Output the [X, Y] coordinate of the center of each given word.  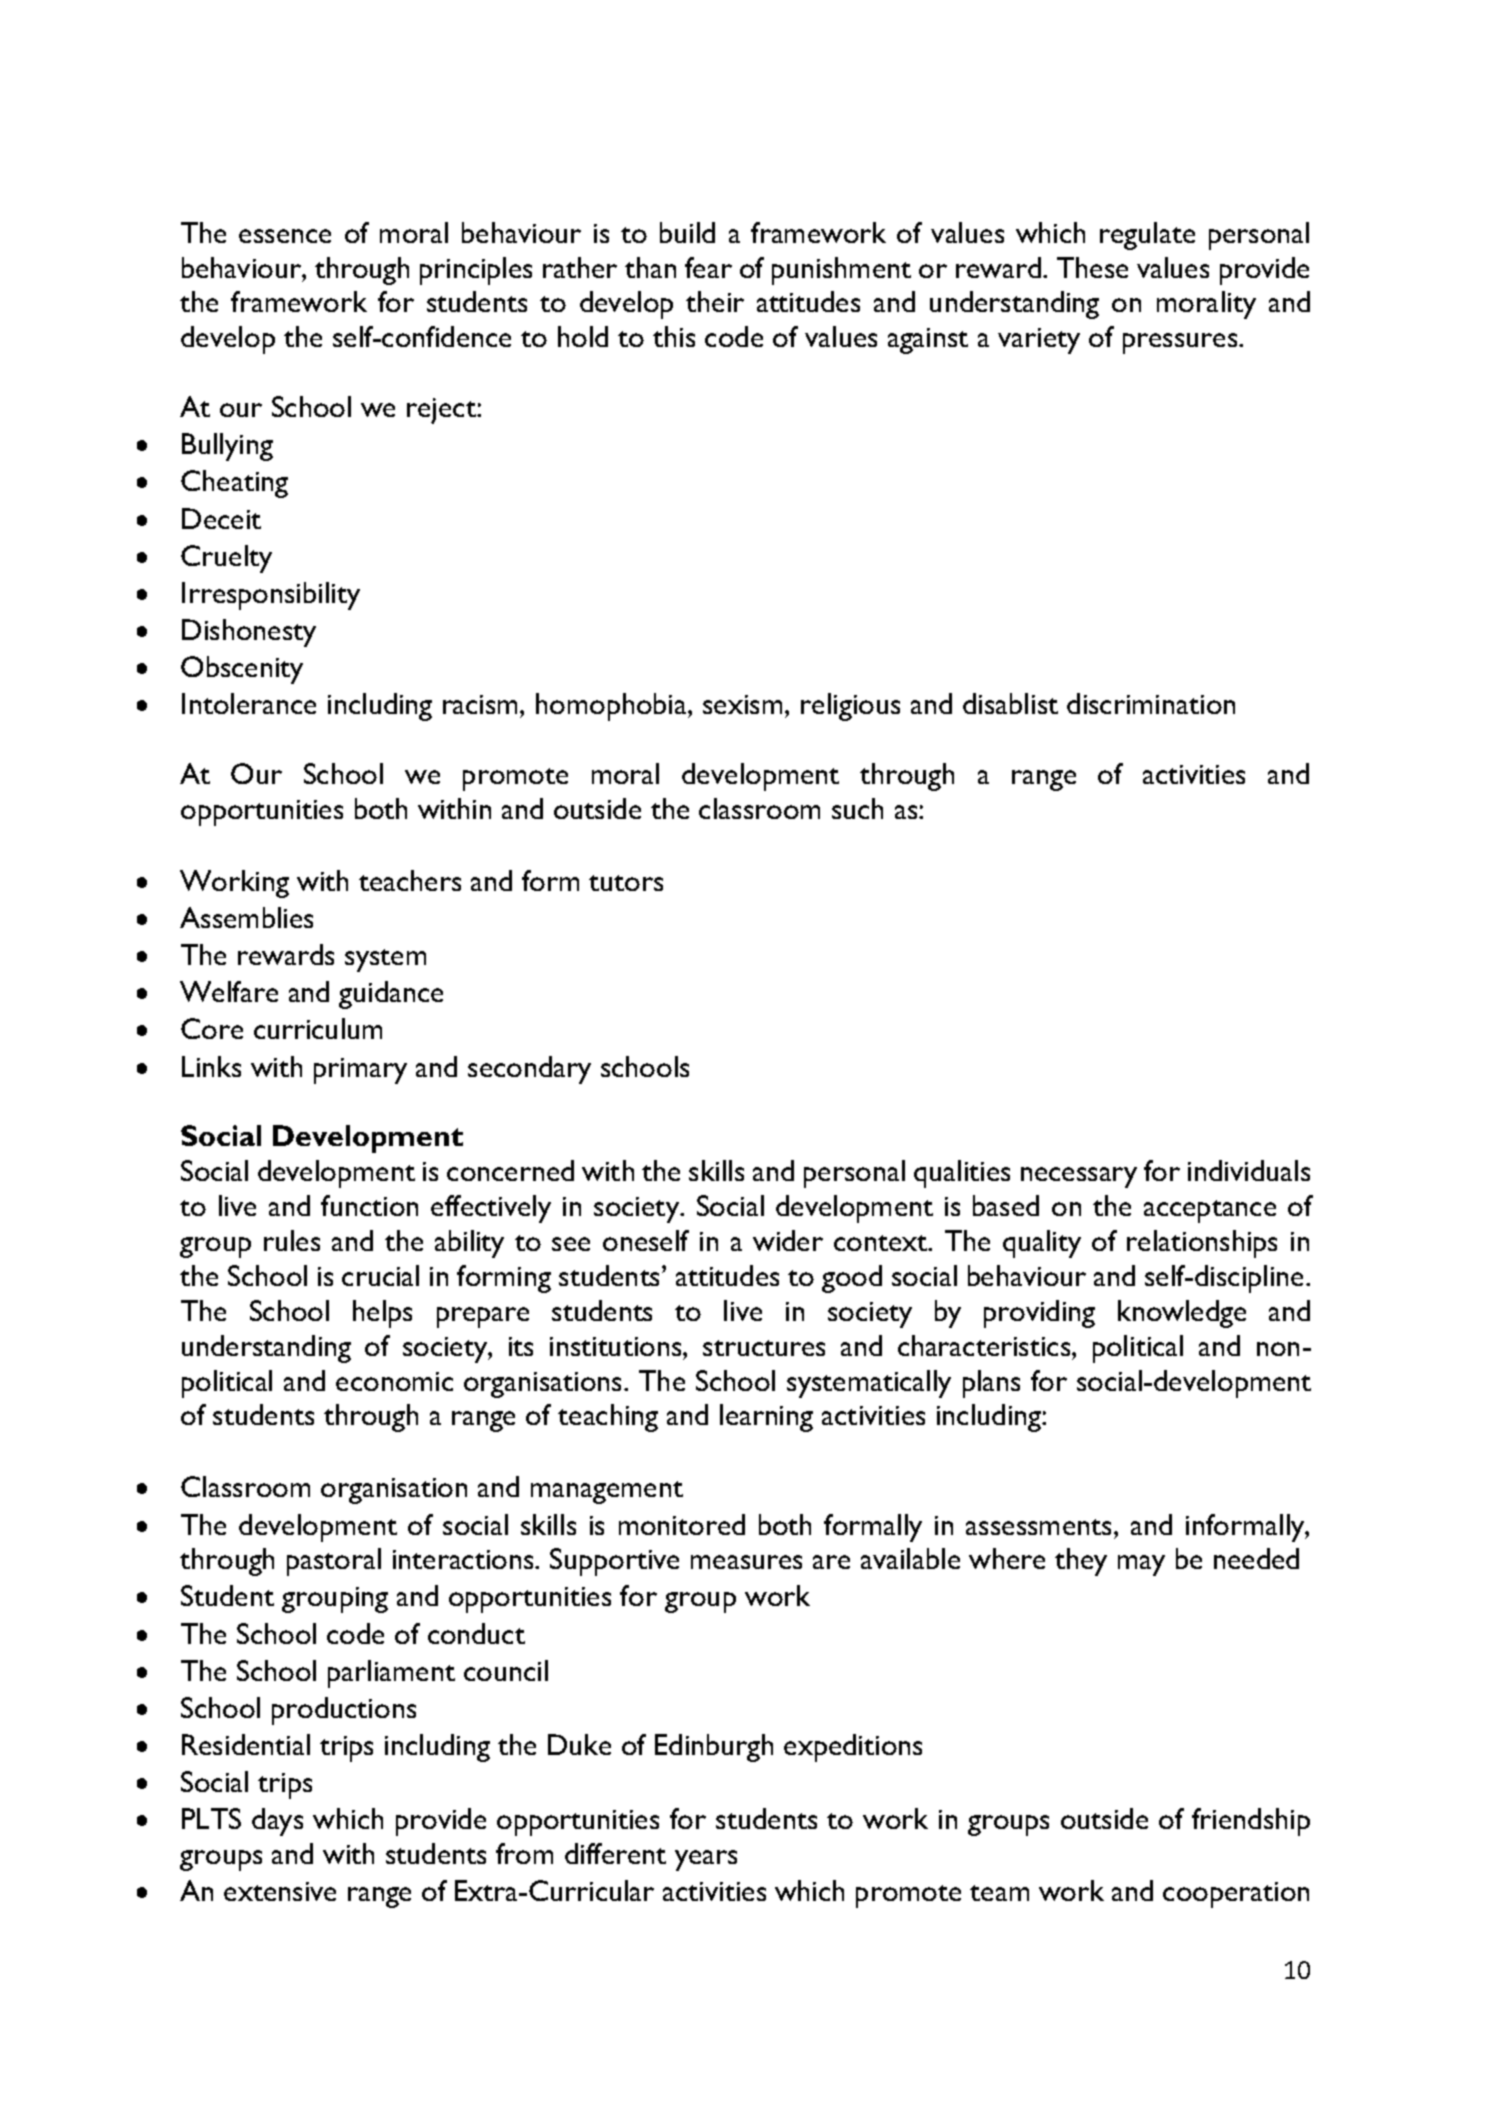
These [1092, 267]
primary [360, 1071]
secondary [529, 1070]
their [715, 301]
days [277, 1822]
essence [285, 236]
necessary [1079, 1177]
